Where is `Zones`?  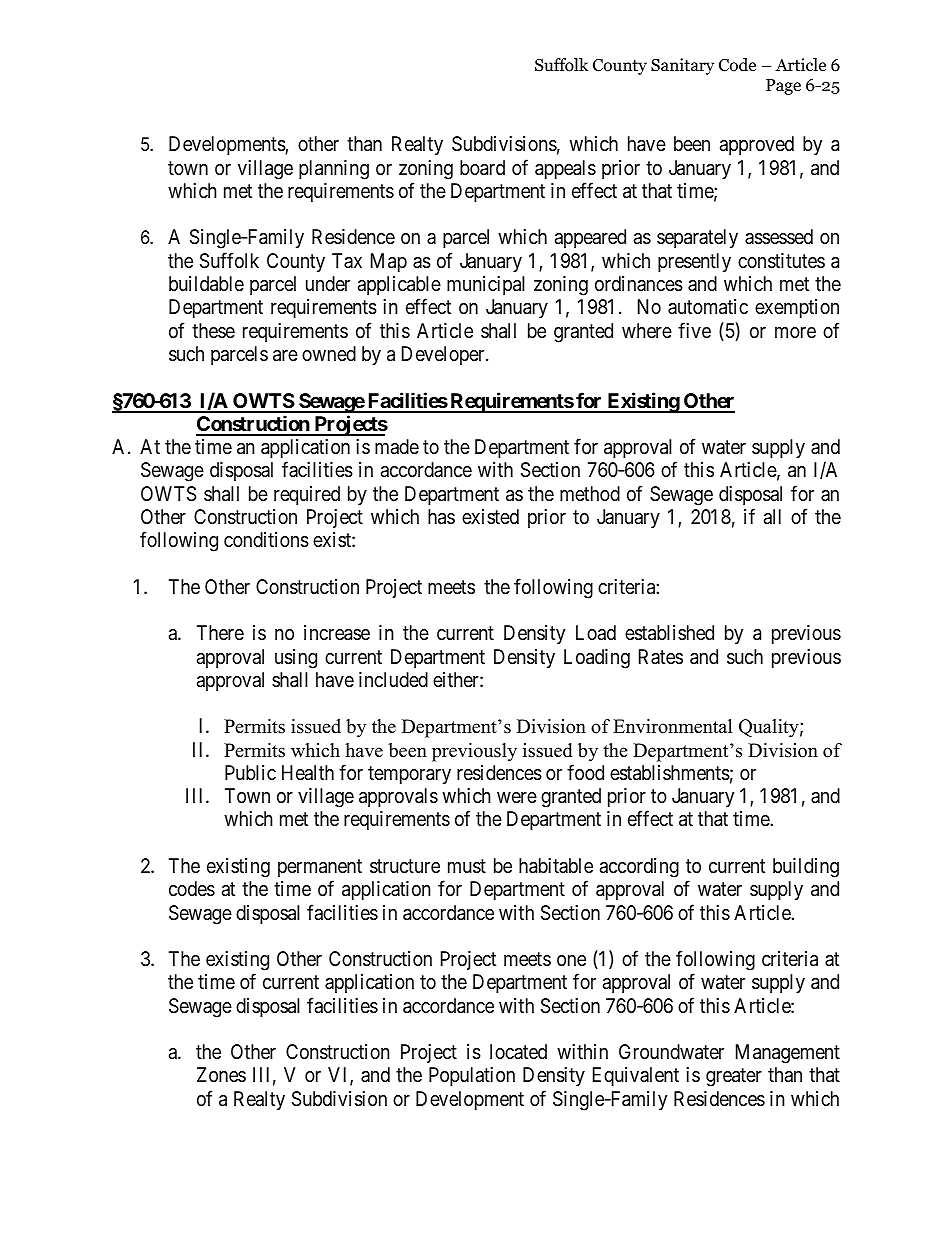
Zones is located at coordinates (221, 1074).
